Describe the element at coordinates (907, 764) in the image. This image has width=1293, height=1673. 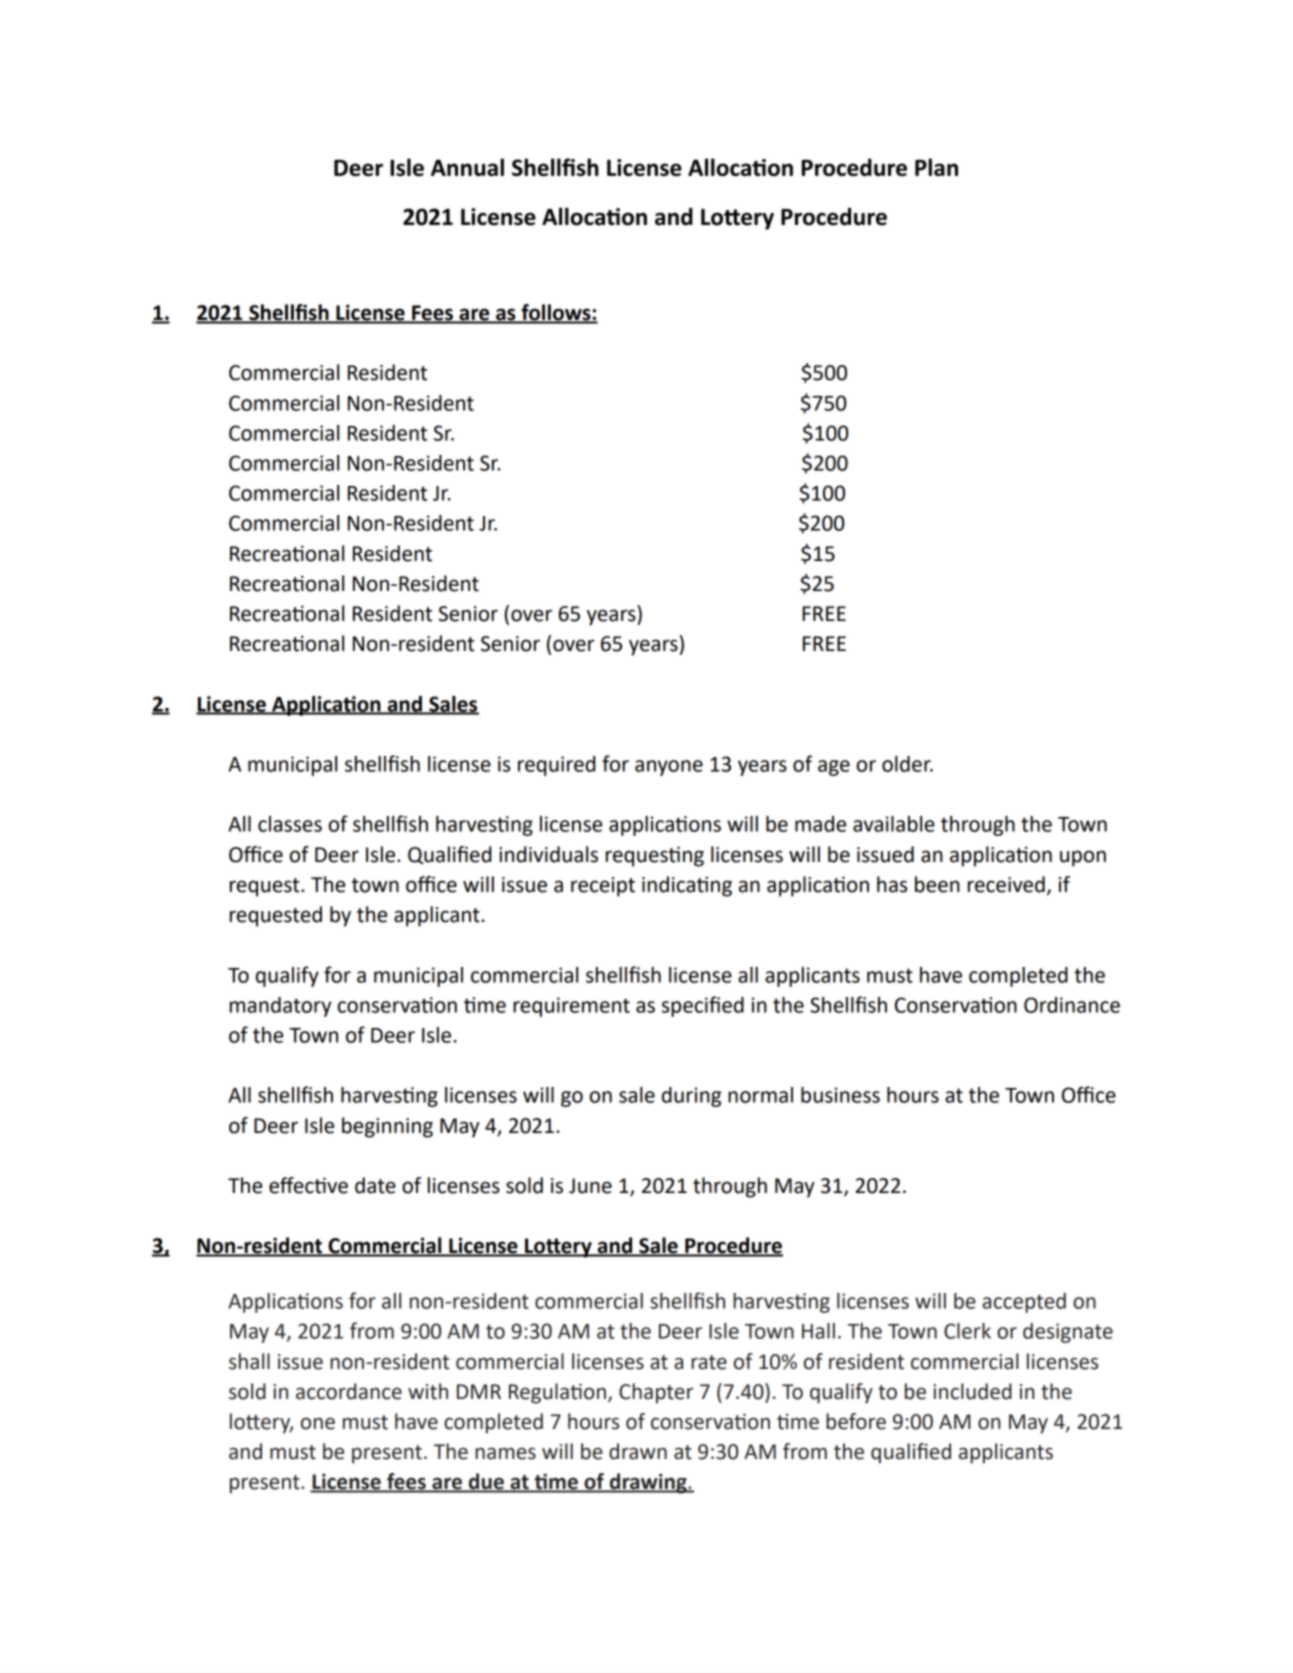
I see `older` at that location.
